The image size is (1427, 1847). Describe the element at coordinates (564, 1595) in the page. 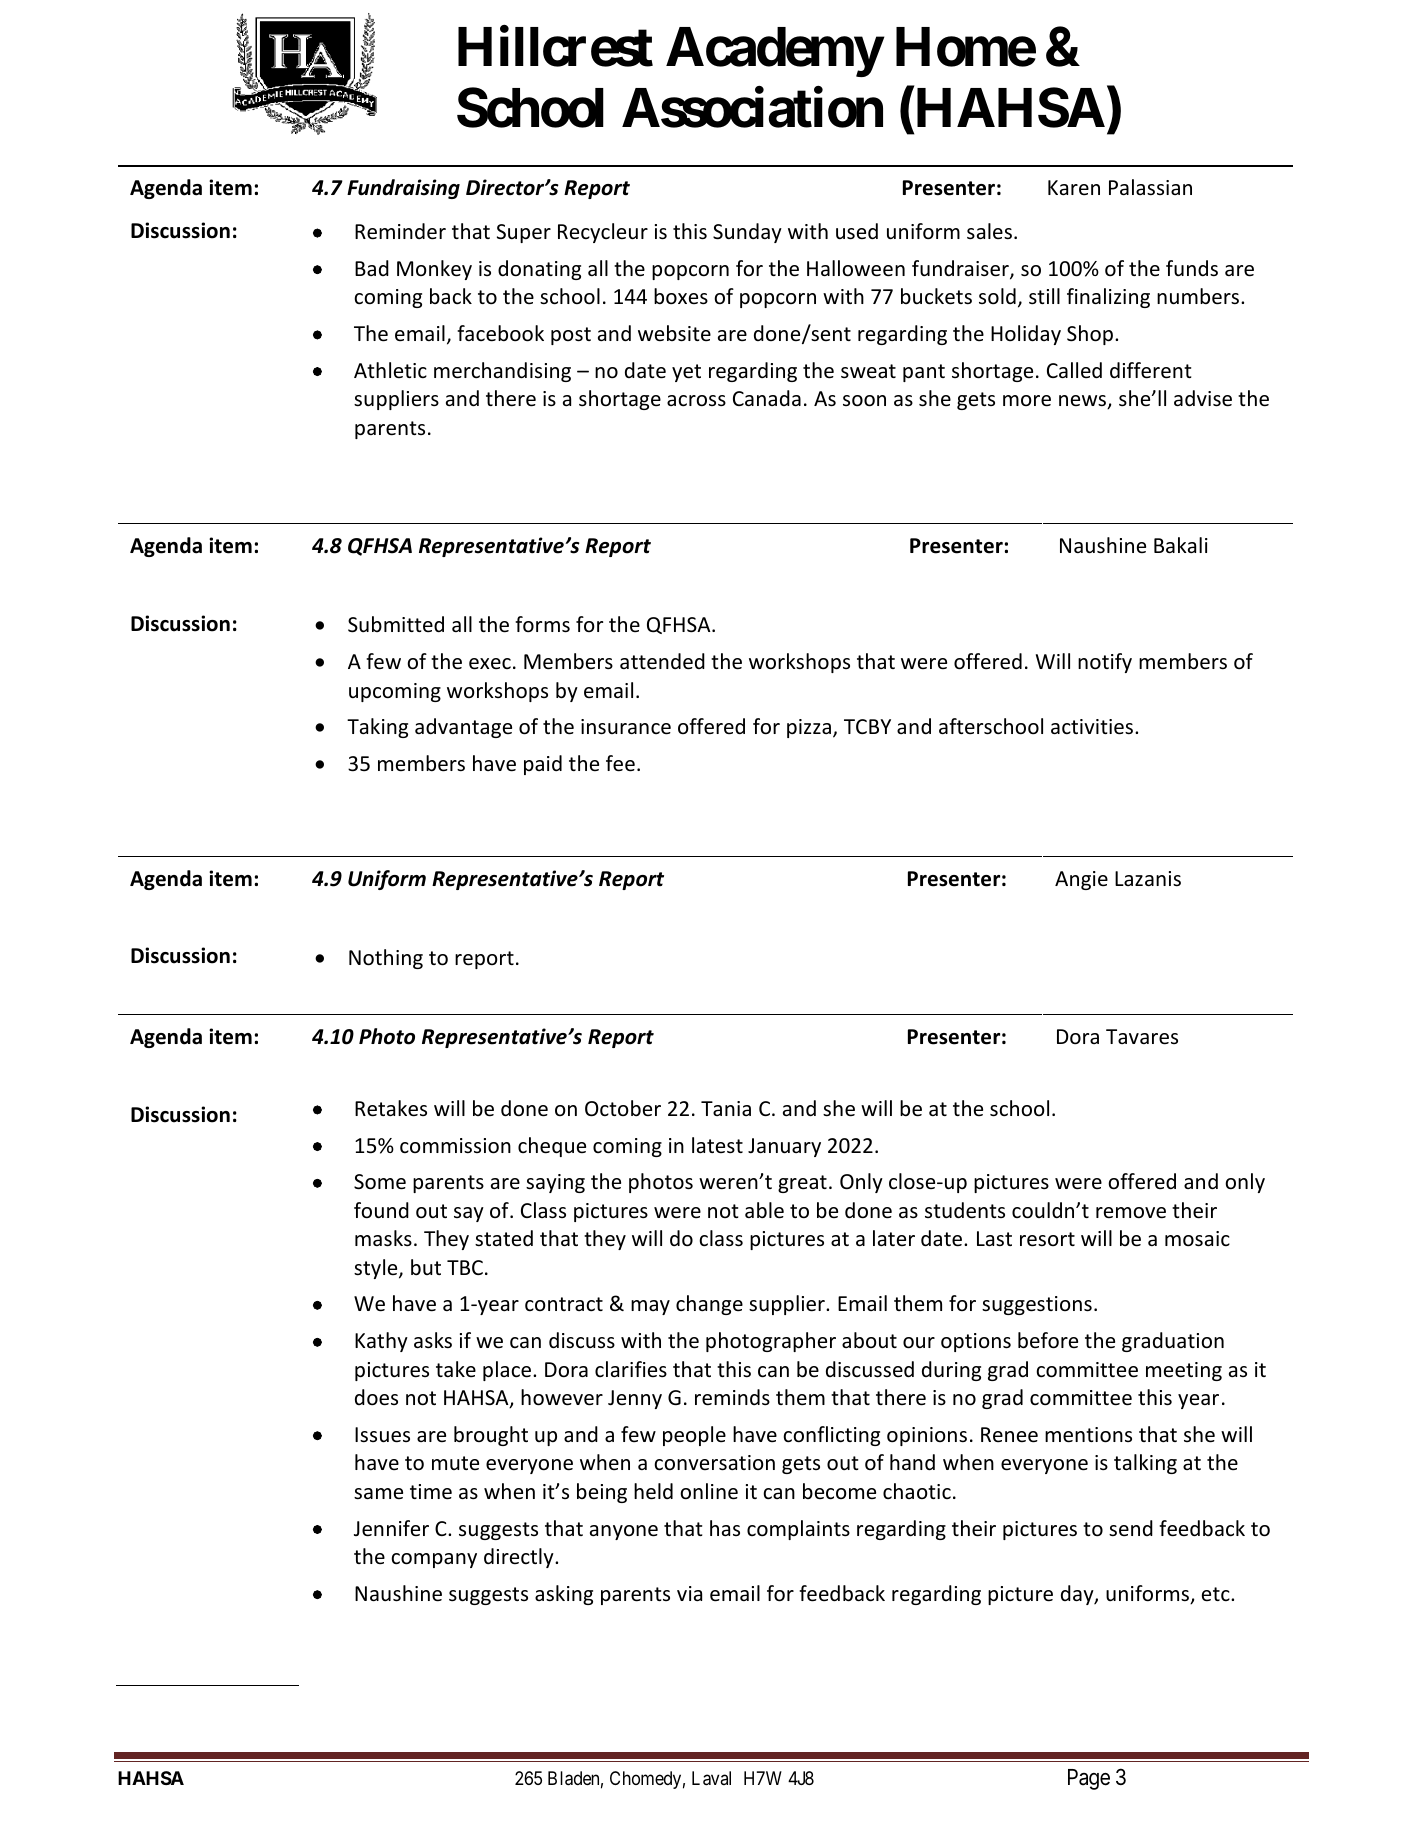

I see `asking` at that location.
